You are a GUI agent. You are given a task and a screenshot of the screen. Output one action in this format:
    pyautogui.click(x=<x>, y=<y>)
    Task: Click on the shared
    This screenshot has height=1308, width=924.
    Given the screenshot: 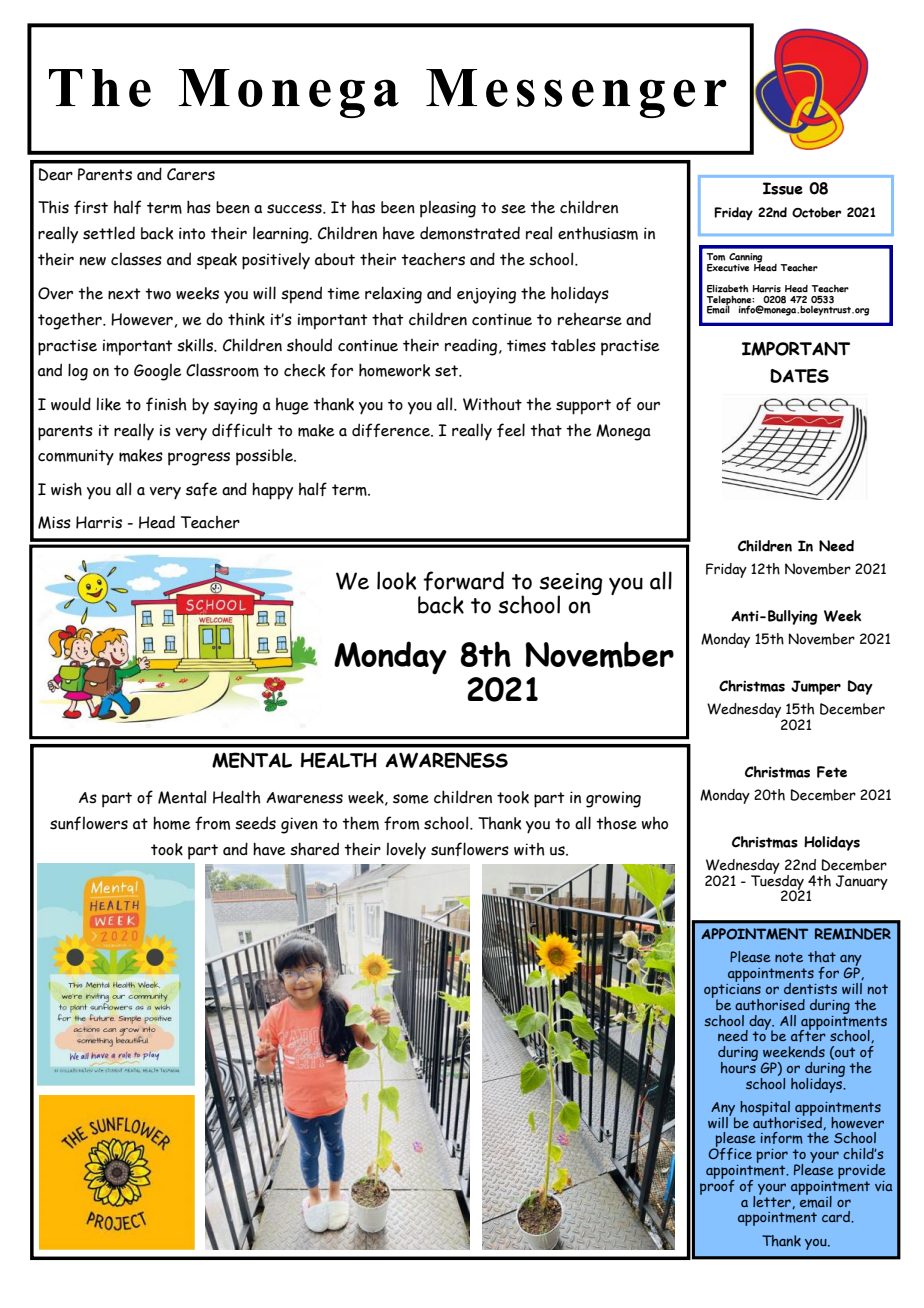 What is the action you would take?
    pyautogui.click(x=314, y=849)
